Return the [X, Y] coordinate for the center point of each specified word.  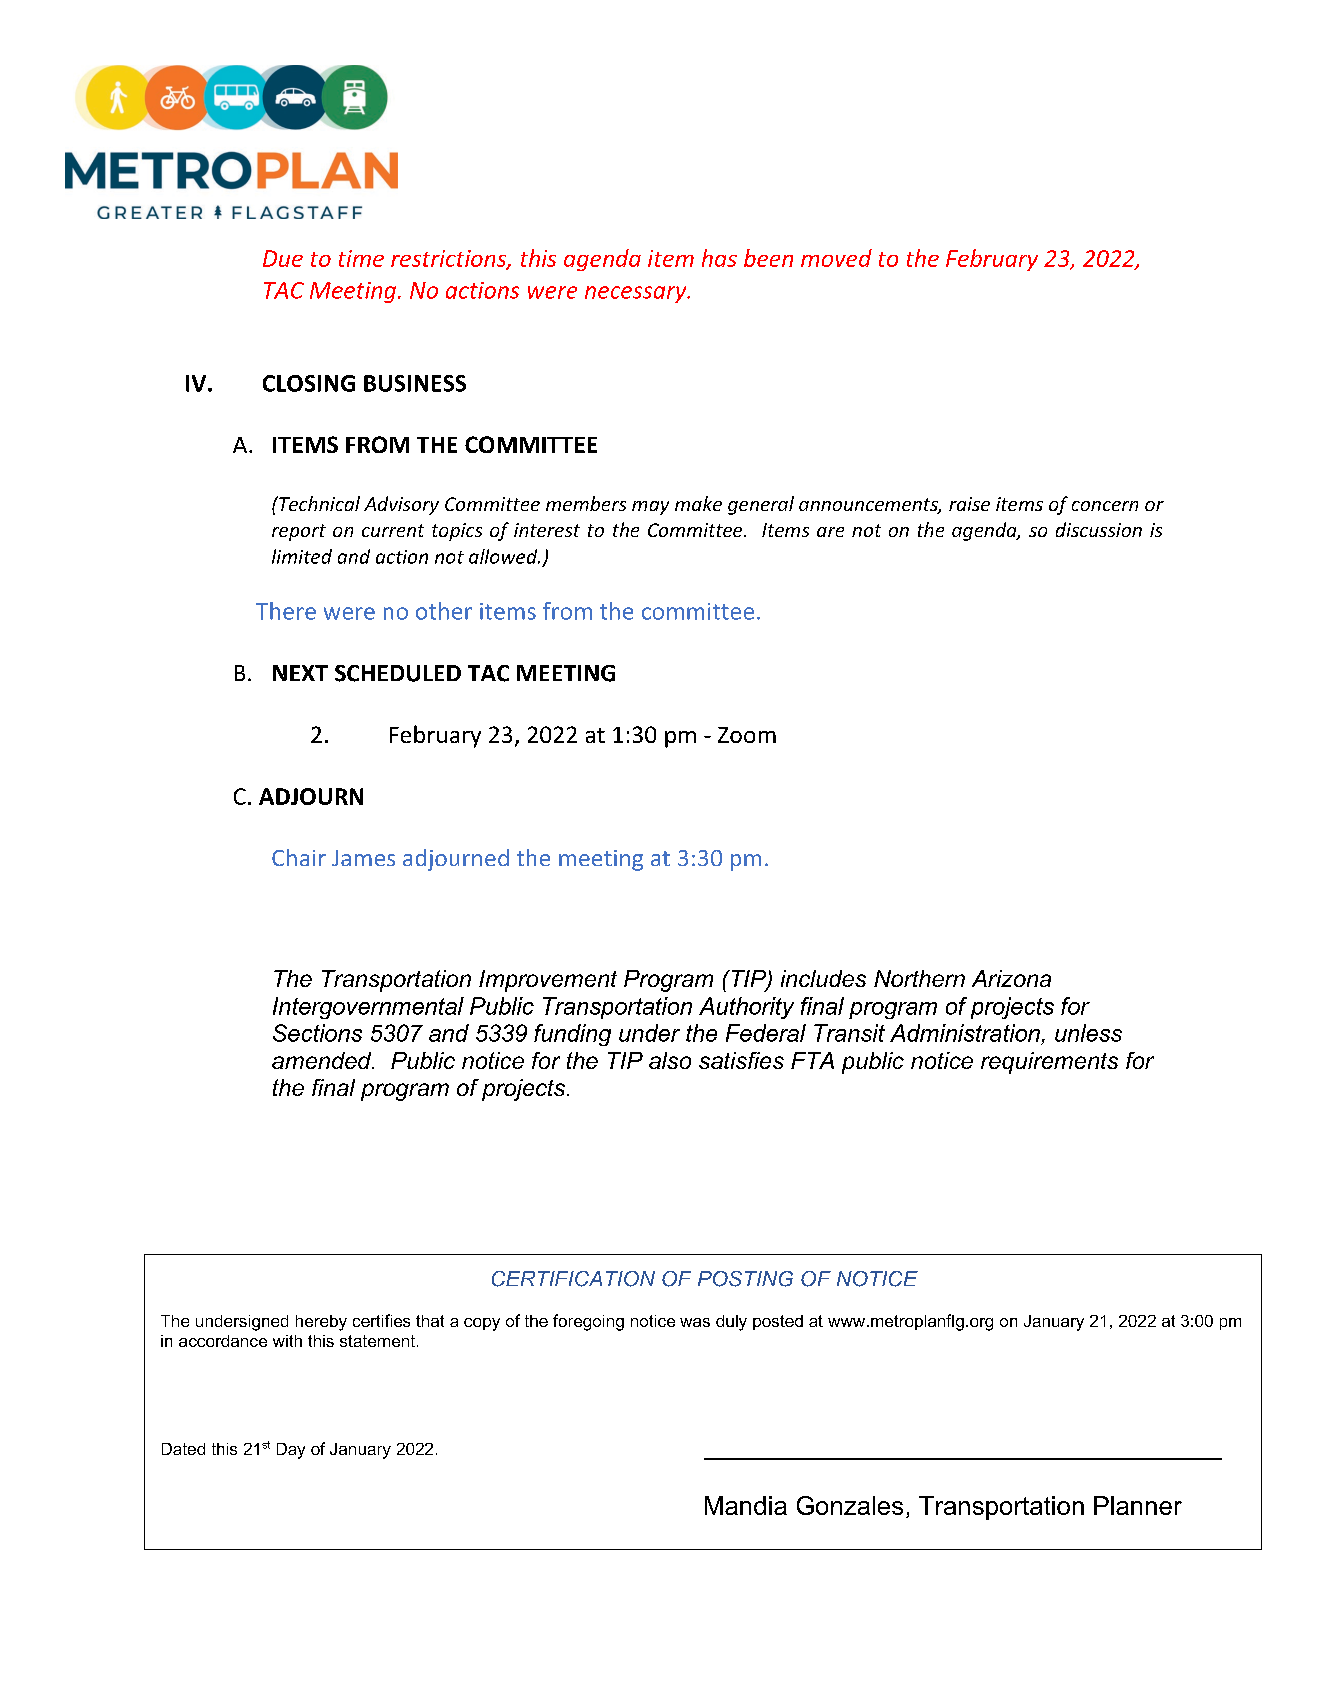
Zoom [747, 735]
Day [291, 1451]
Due [283, 258]
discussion [1099, 529]
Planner [1138, 1505]
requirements [1049, 1063]
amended [323, 1060]
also [670, 1060]
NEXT [300, 673]
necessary [637, 294]
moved [836, 258]
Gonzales [850, 1505]
